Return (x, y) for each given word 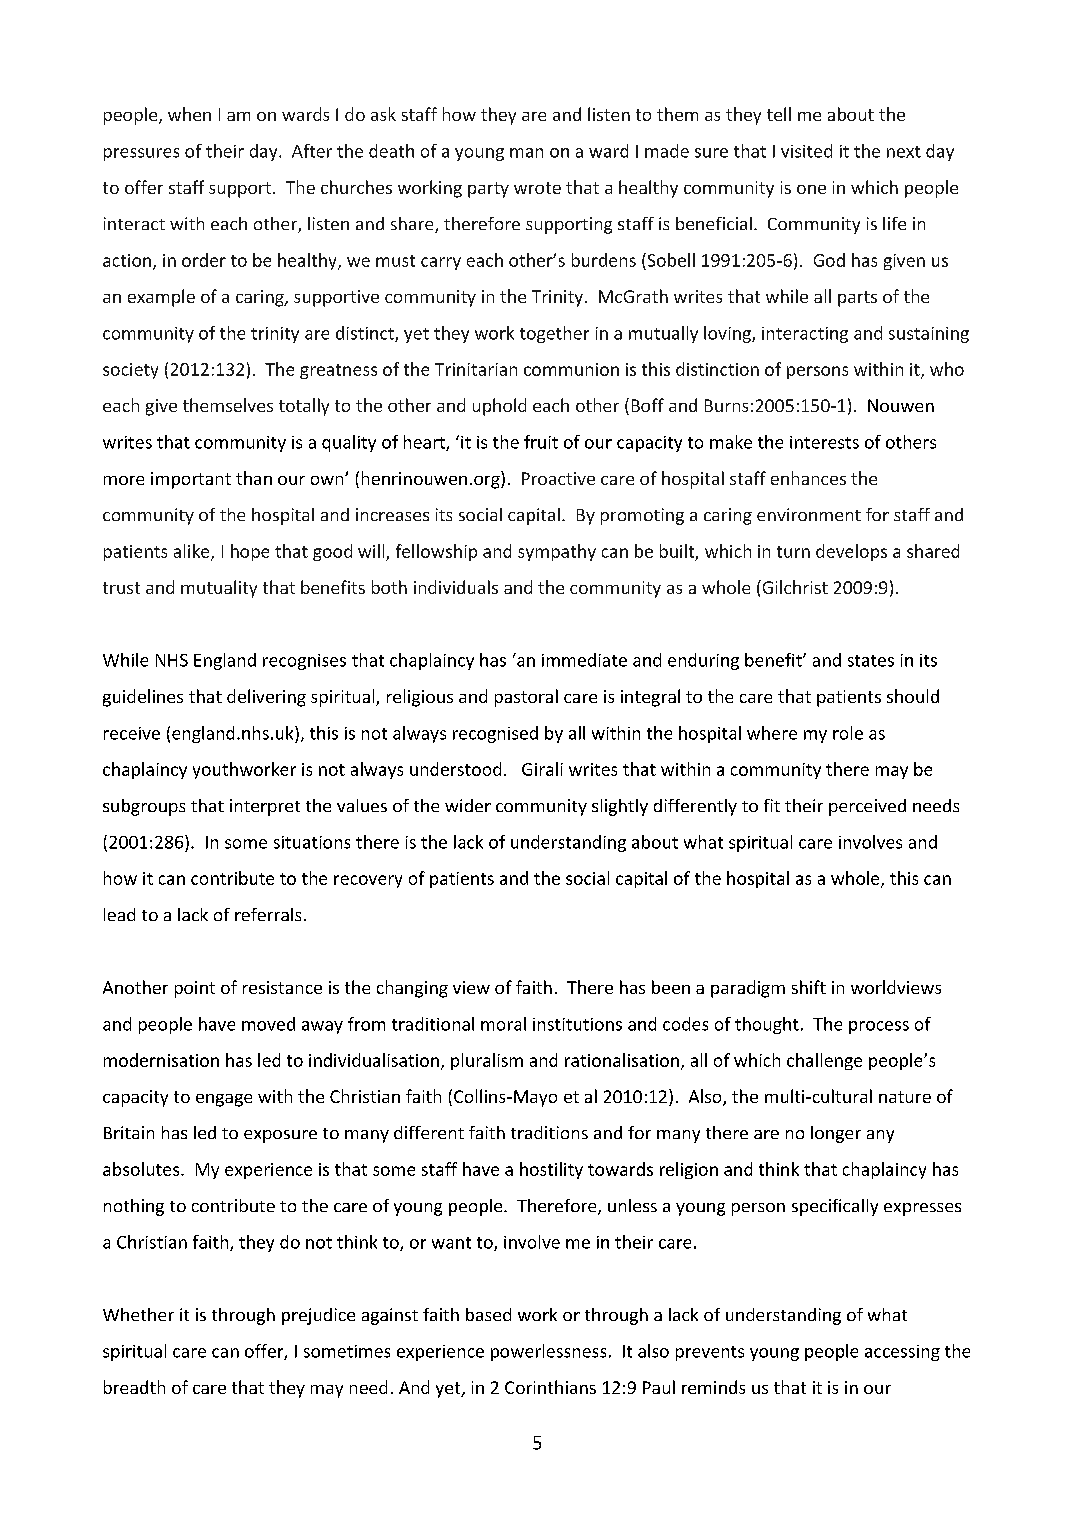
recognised (495, 734)
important (191, 480)
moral (503, 1024)
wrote (537, 188)
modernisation (161, 1060)
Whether (138, 1314)
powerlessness (548, 1352)
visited (806, 151)
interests (824, 442)
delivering (266, 698)
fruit (541, 442)
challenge (824, 1061)
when (189, 114)
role (848, 733)
